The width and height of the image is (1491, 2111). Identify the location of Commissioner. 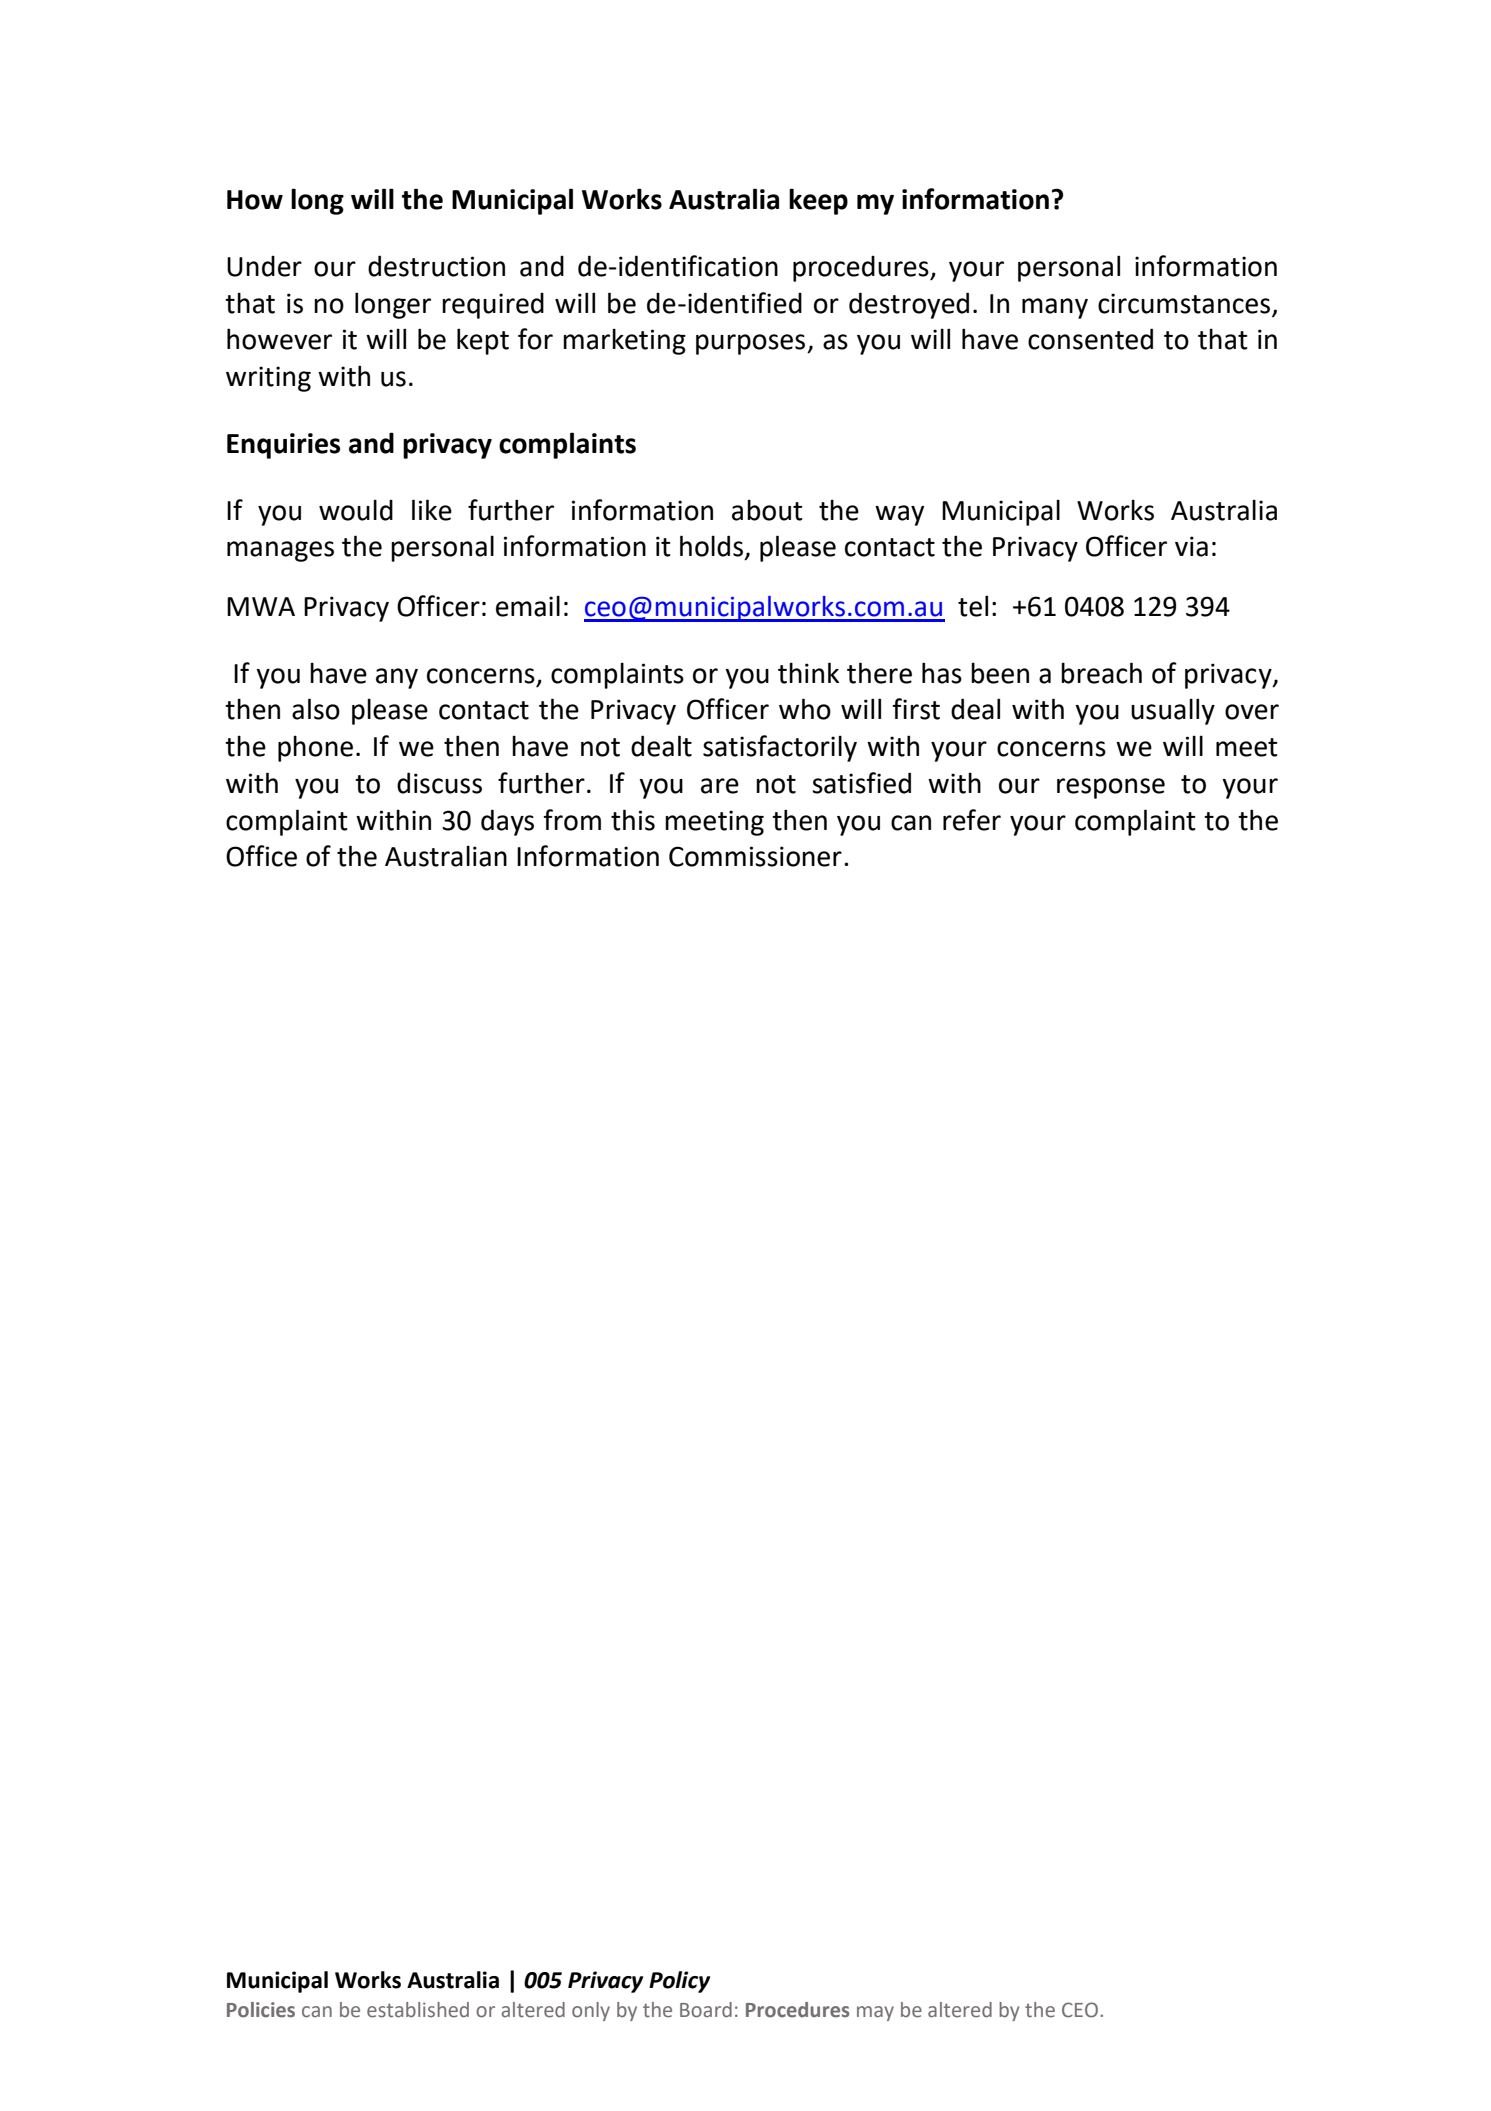
(755, 856).
